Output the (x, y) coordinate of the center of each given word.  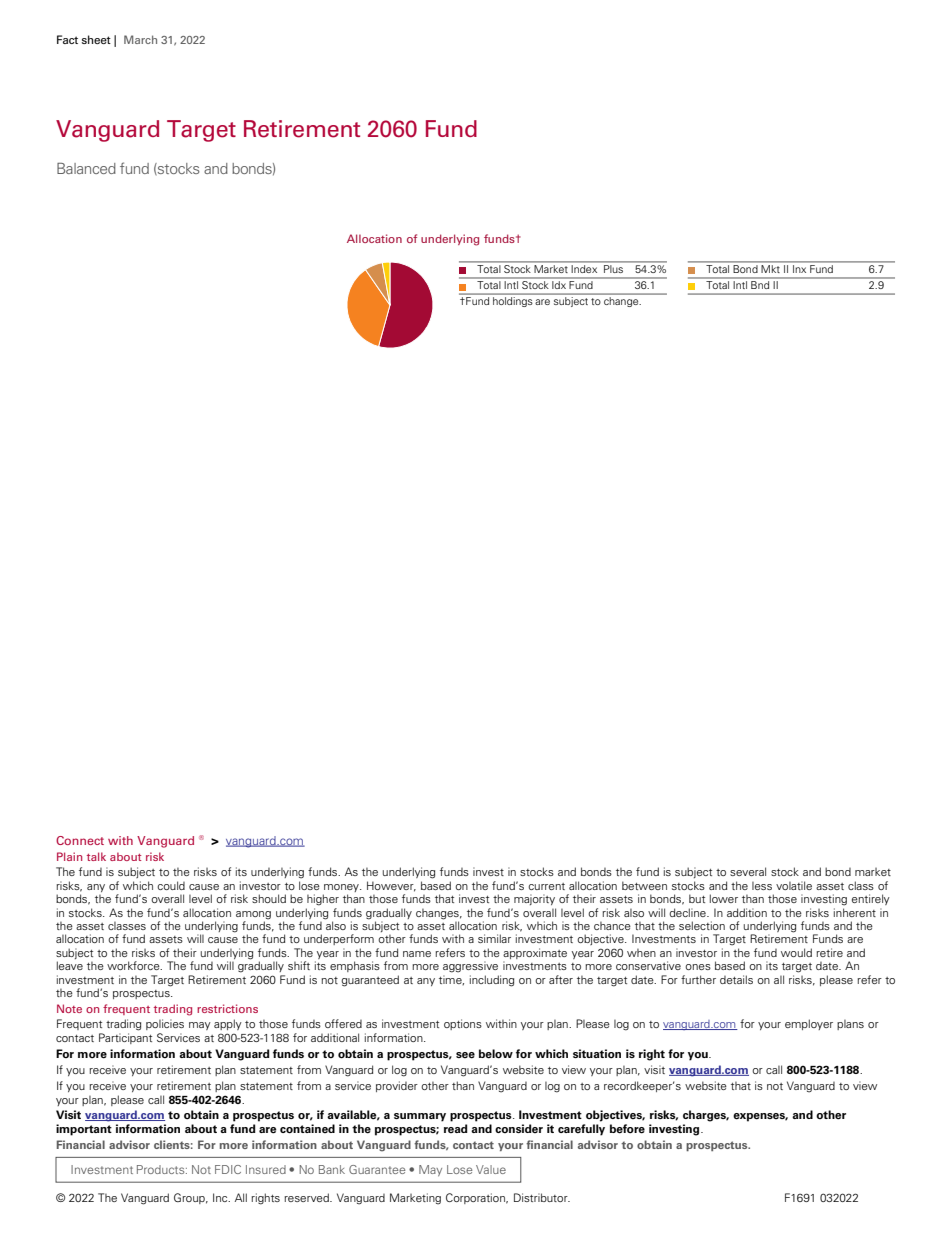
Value (491, 1169)
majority (534, 899)
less (762, 886)
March (140, 39)
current (546, 886)
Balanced (86, 168)
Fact (67, 39)
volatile (794, 885)
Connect (80, 840)
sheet (96, 39)
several (748, 871)
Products (162, 1169)
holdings (512, 302)
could (171, 885)
